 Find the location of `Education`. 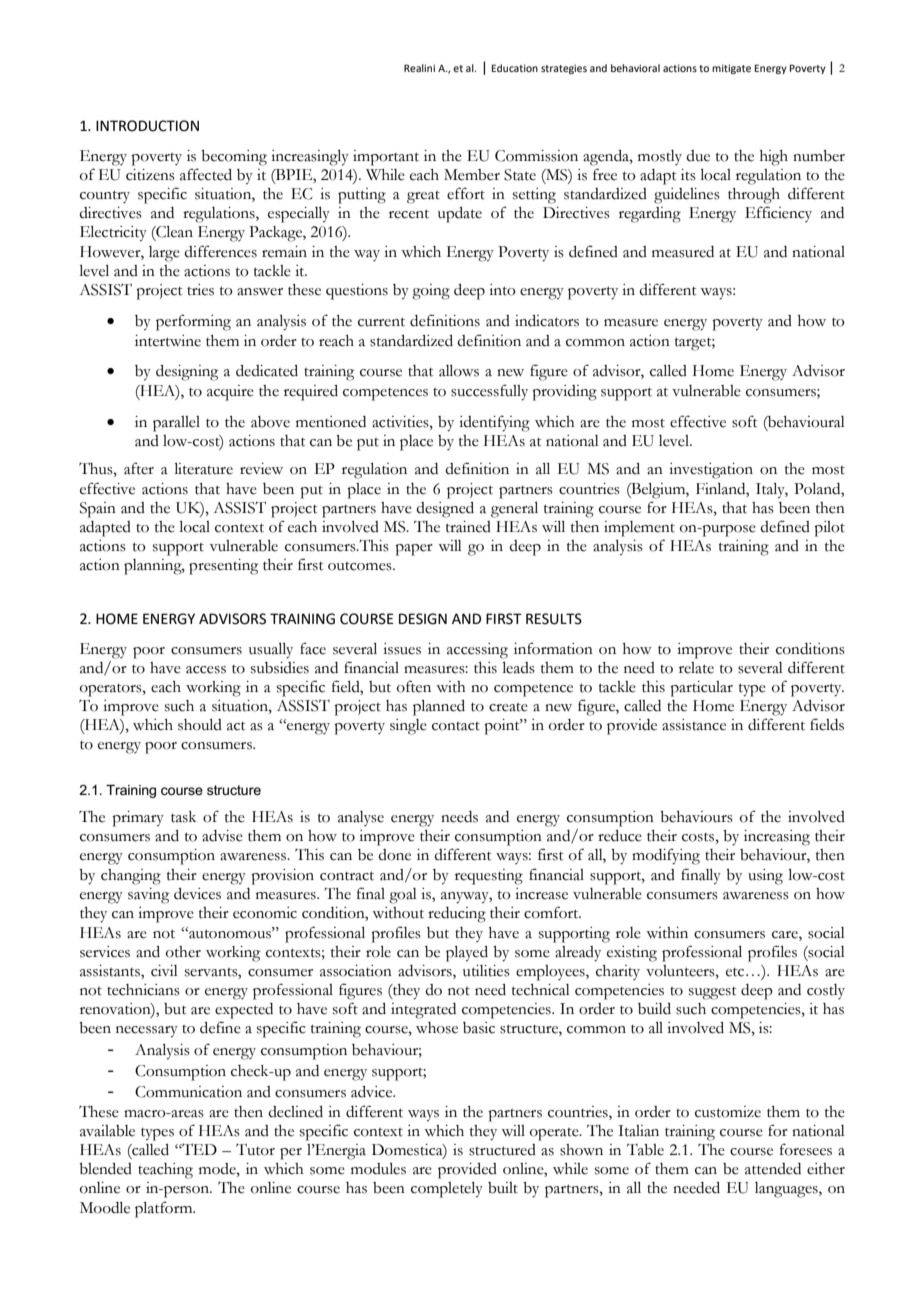

Education is located at coordinates (515, 68).
